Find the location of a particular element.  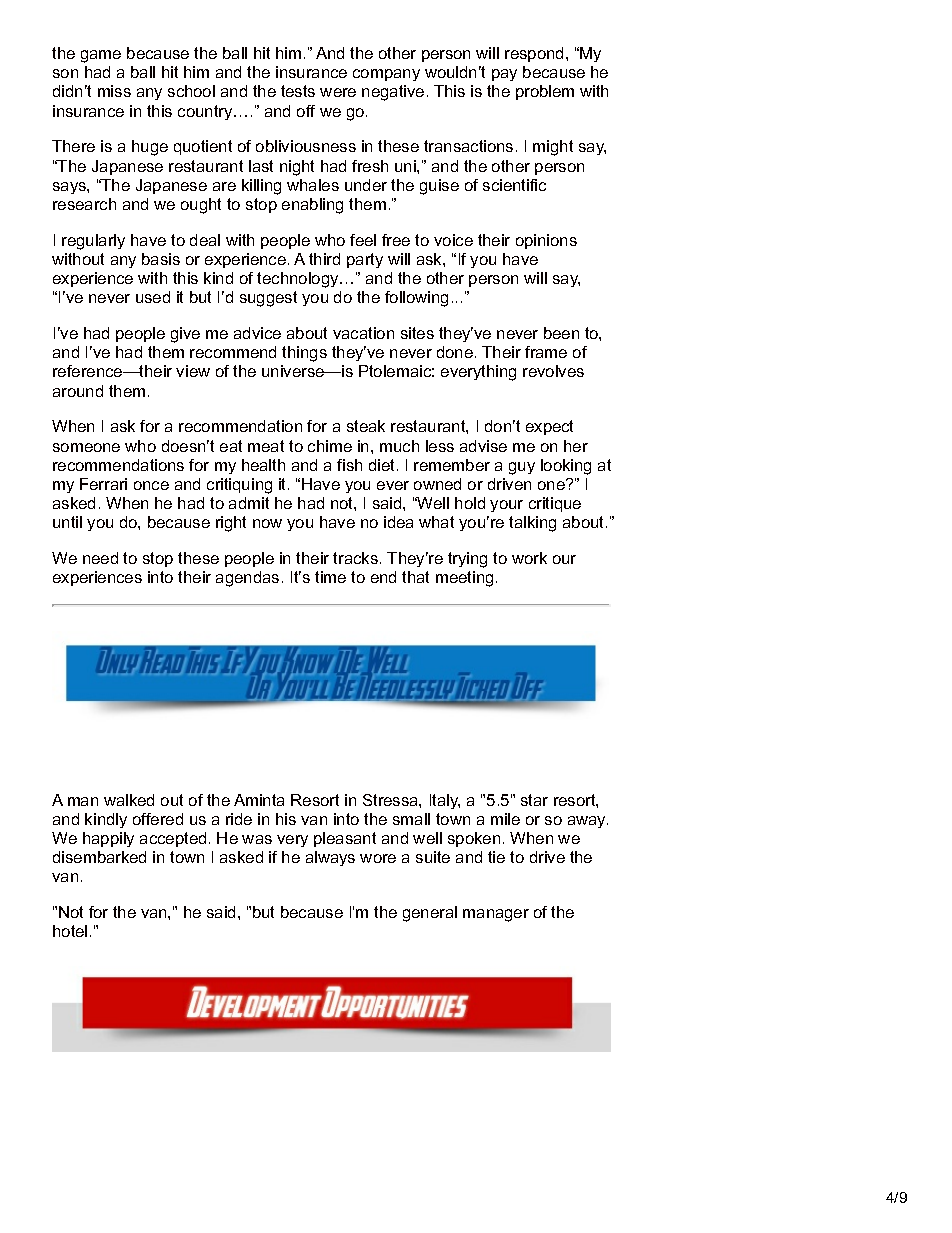

pay is located at coordinates (504, 75).
